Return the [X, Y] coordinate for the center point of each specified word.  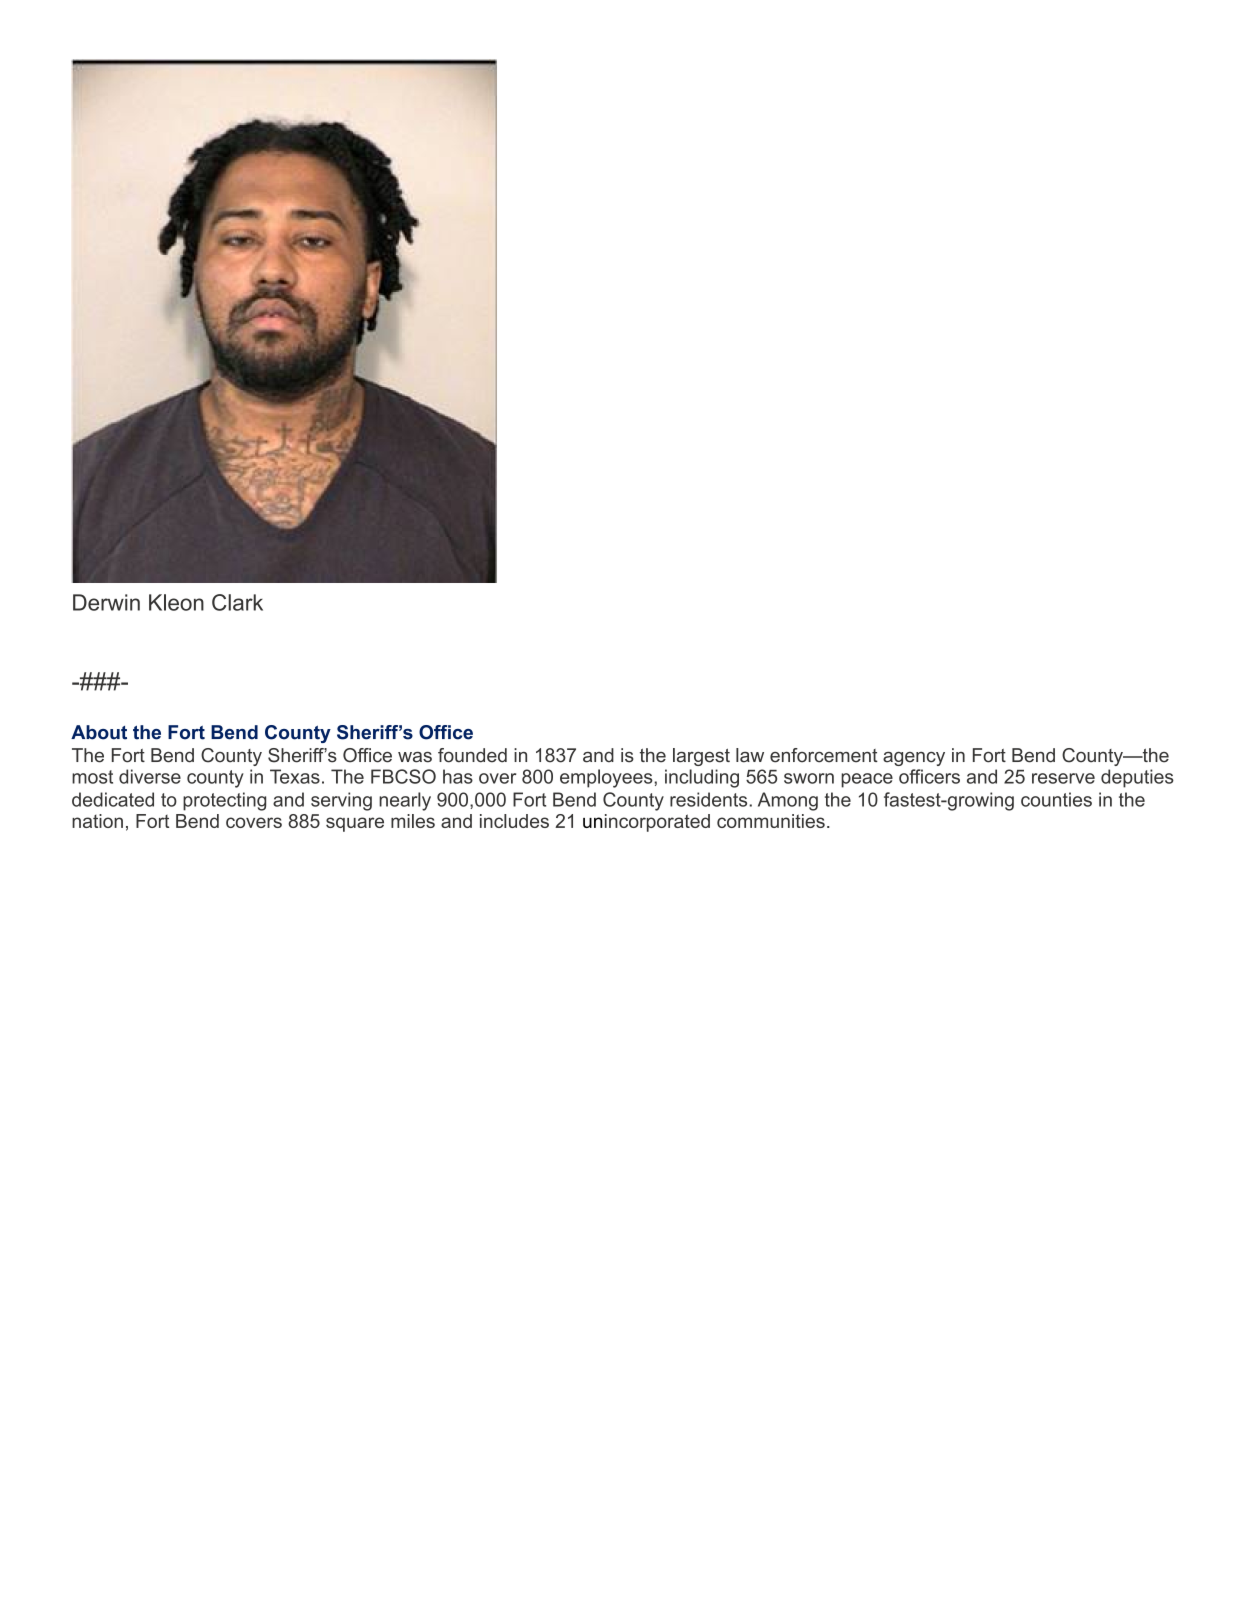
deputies [1137, 778]
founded [472, 755]
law [750, 755]
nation [97, 821]
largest [701, 757]
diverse [150, 776]
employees [607, 778]
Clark [237, 602]
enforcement [824, 755]
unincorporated [646, 823]
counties [1056, 799]
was [415, 757]
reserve [1063, 778]
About [99, 732]
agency [914, 759]
